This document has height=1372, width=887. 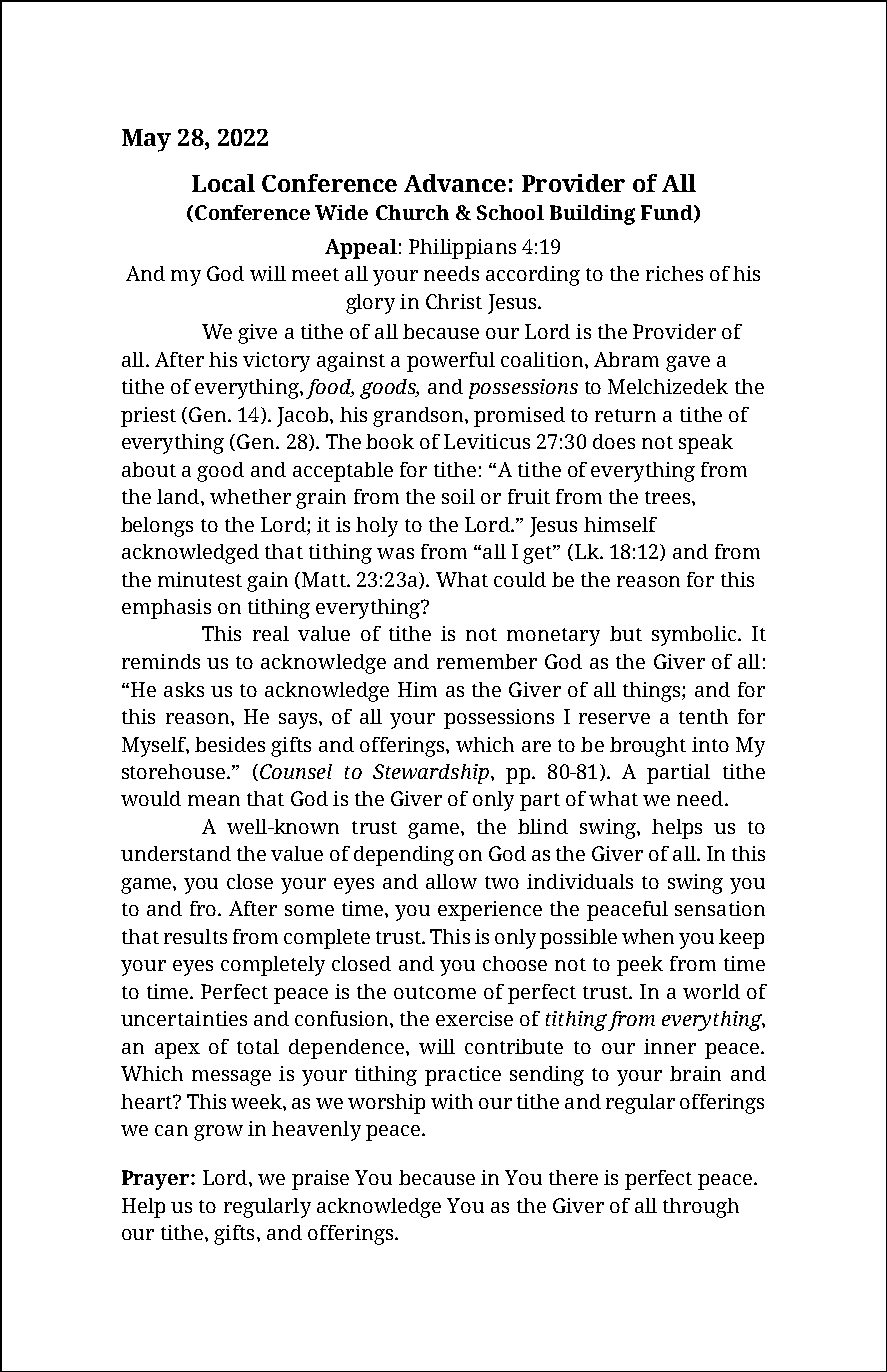 I want to click on things, so click(x=653, y=692).
